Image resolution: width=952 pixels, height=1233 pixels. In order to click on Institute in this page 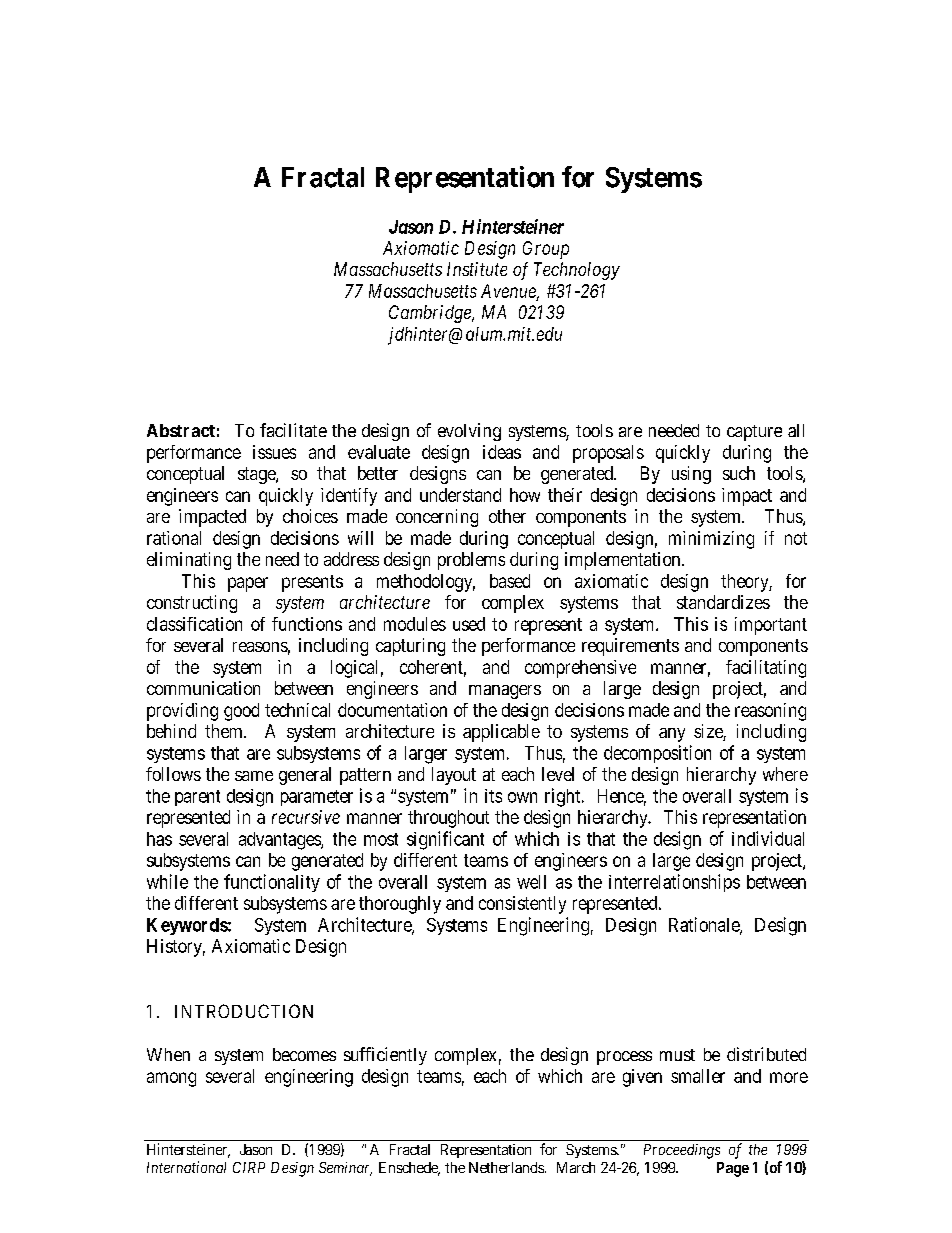, I will do `click(477, 269)`.
